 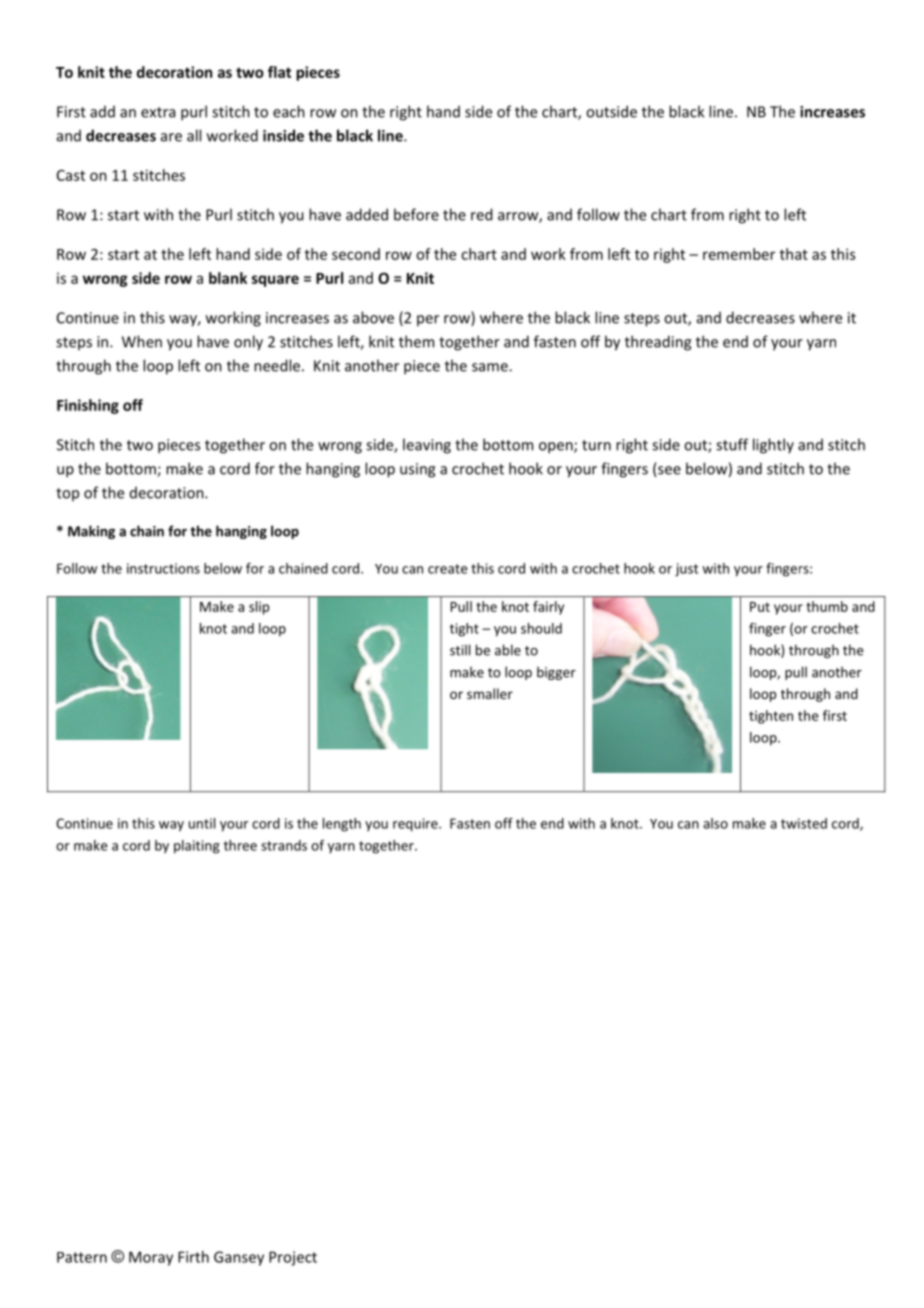 What do you see at coordinates (416, 825) in the document?
I see `require` at bounding box center [416, 825].
